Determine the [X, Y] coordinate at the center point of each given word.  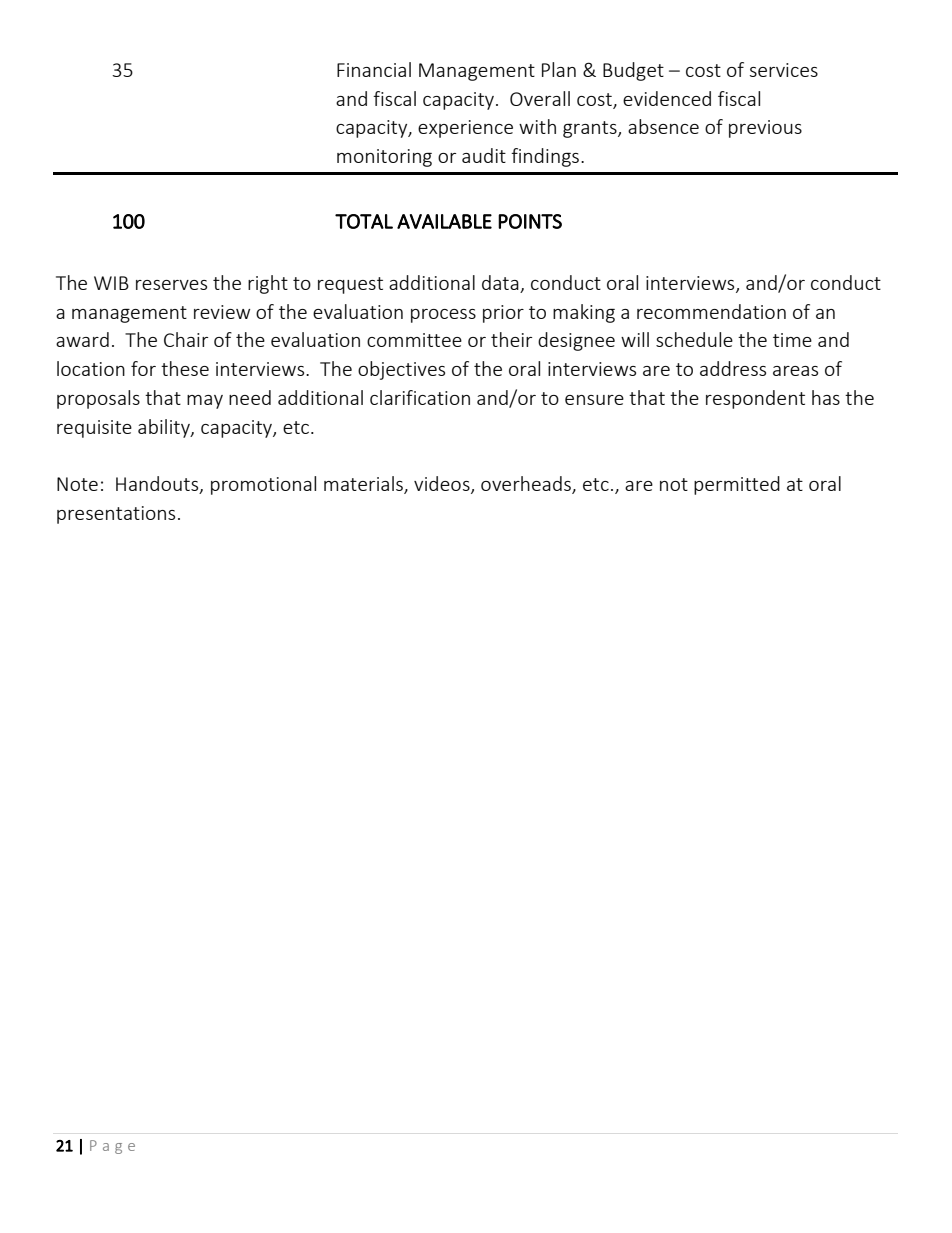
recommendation [711, 311]
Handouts [158, 484]
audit [484, 155]
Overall [540, 98]
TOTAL [364, 221]
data [500, 282]
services [784, 70]
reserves [171, 285]
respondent [755, 399]
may [205, 402]
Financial [374, 69]
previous [765, 129]
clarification [420, 397]
